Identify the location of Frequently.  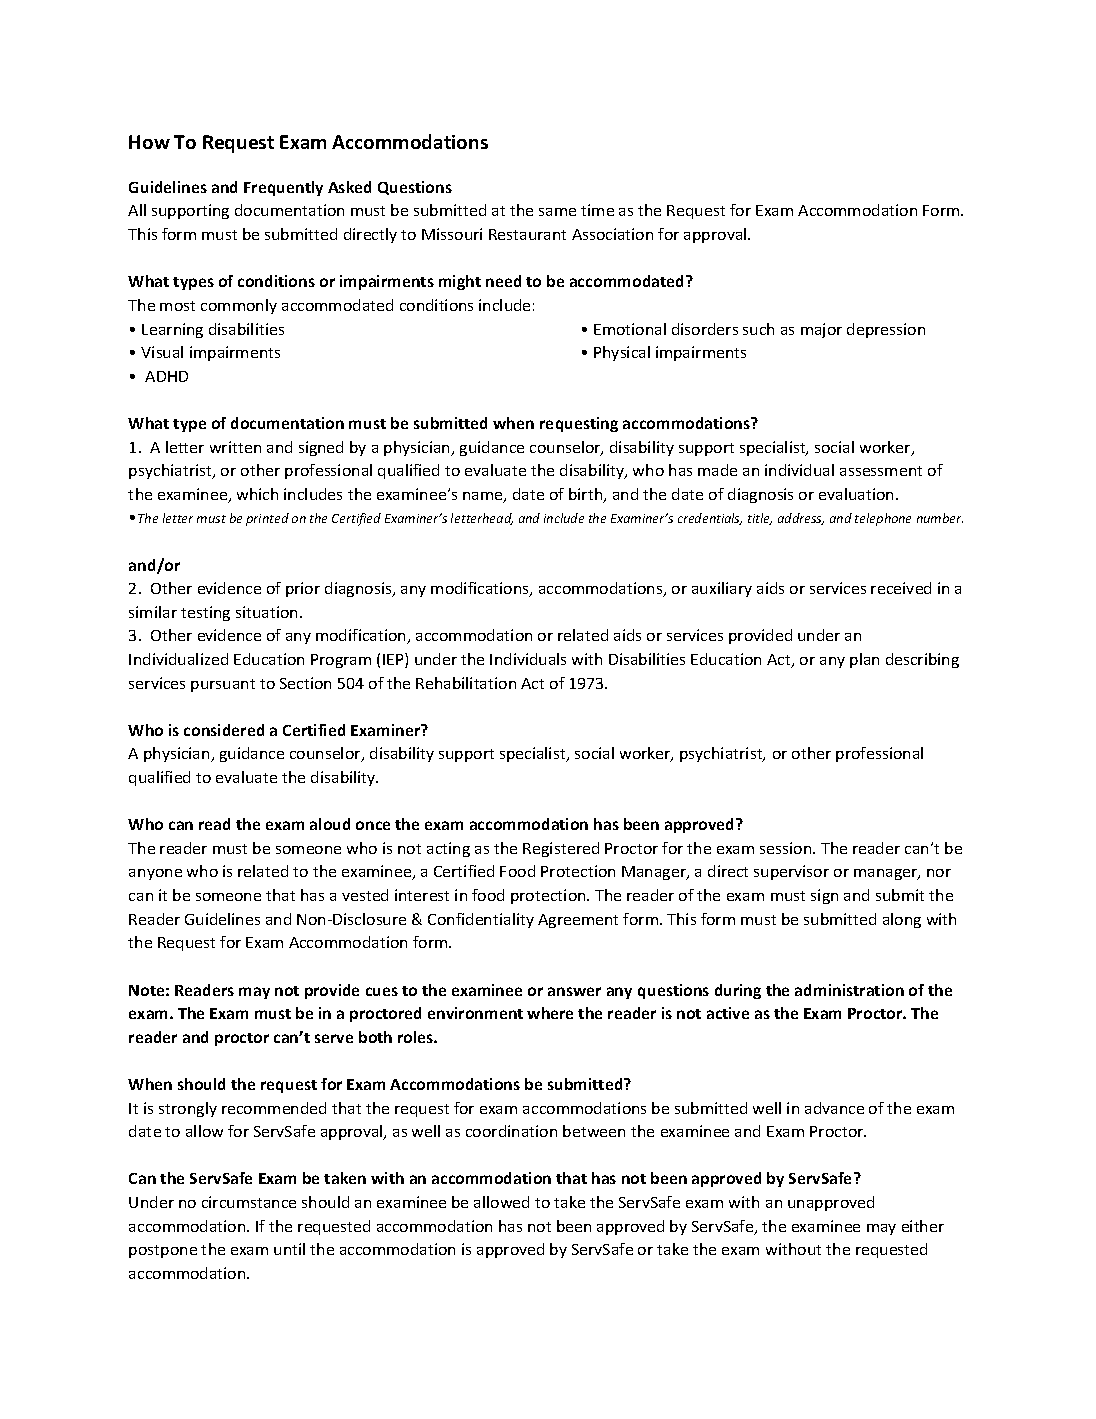
(283, 188).
